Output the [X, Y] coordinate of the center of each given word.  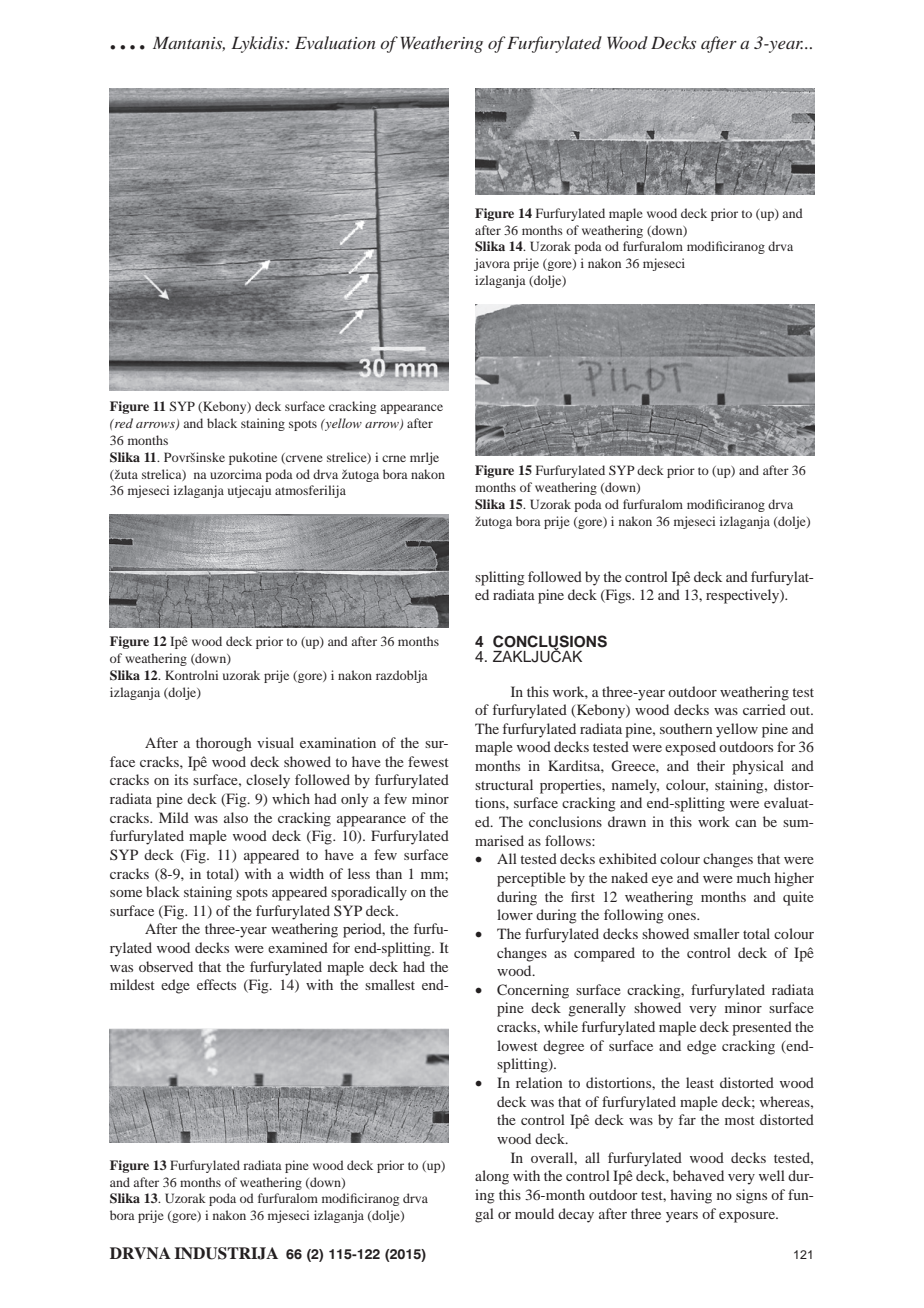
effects [216, 984]
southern [686, 728]
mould [534, 1213]
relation [539, 1082]
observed [166, 966]
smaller [717, 933]
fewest [428, 761]
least [700, 1082]
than [389, 873]
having [691, 1196]
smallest [390, 984]
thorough [224, 744]
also [236, 817]
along [492, 1177]
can [746, 823]
